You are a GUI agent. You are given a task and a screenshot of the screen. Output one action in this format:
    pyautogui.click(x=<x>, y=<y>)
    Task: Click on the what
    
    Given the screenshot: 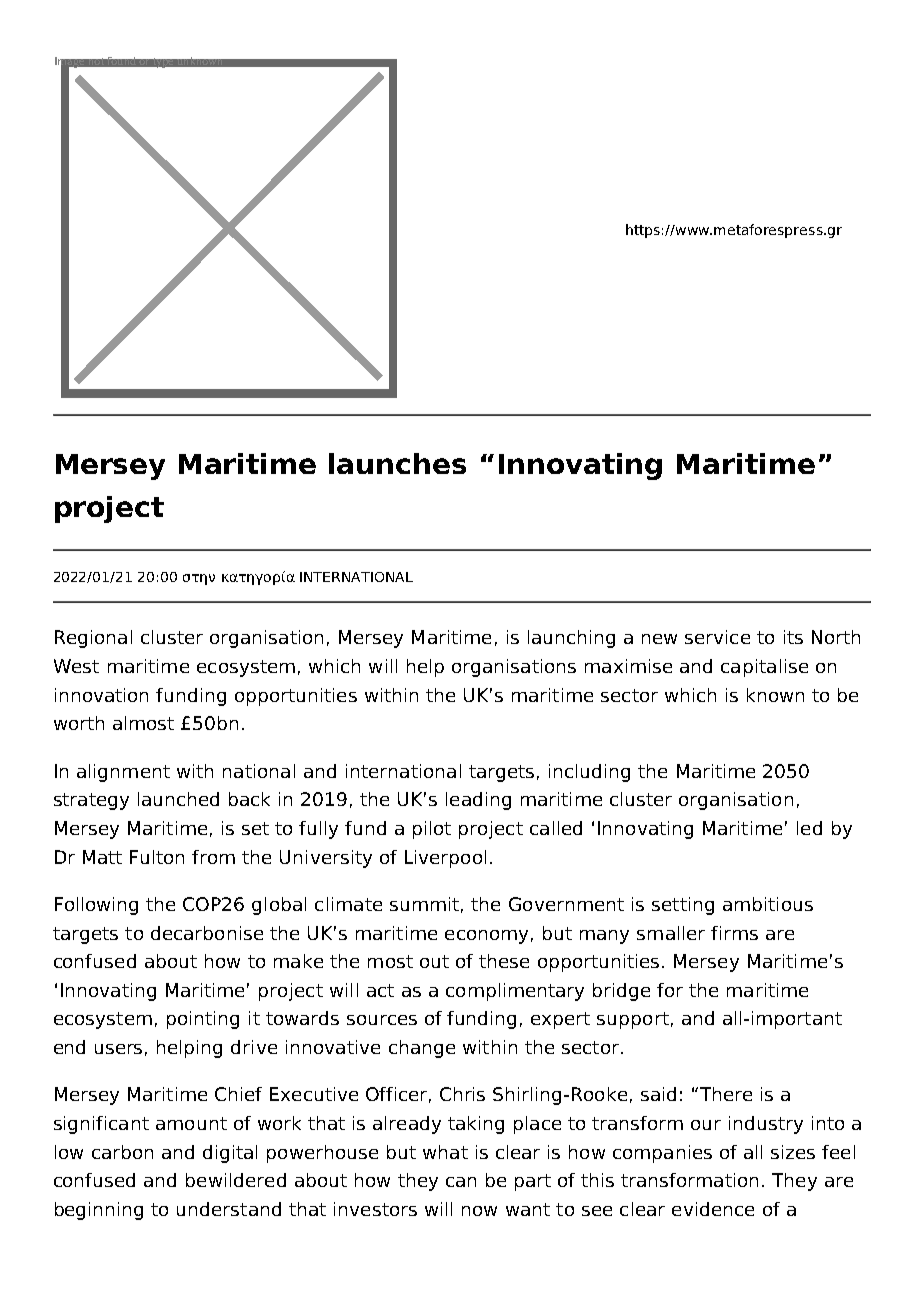 What is the action you would take?
    pyautogui.click(x=445, y=1152)
